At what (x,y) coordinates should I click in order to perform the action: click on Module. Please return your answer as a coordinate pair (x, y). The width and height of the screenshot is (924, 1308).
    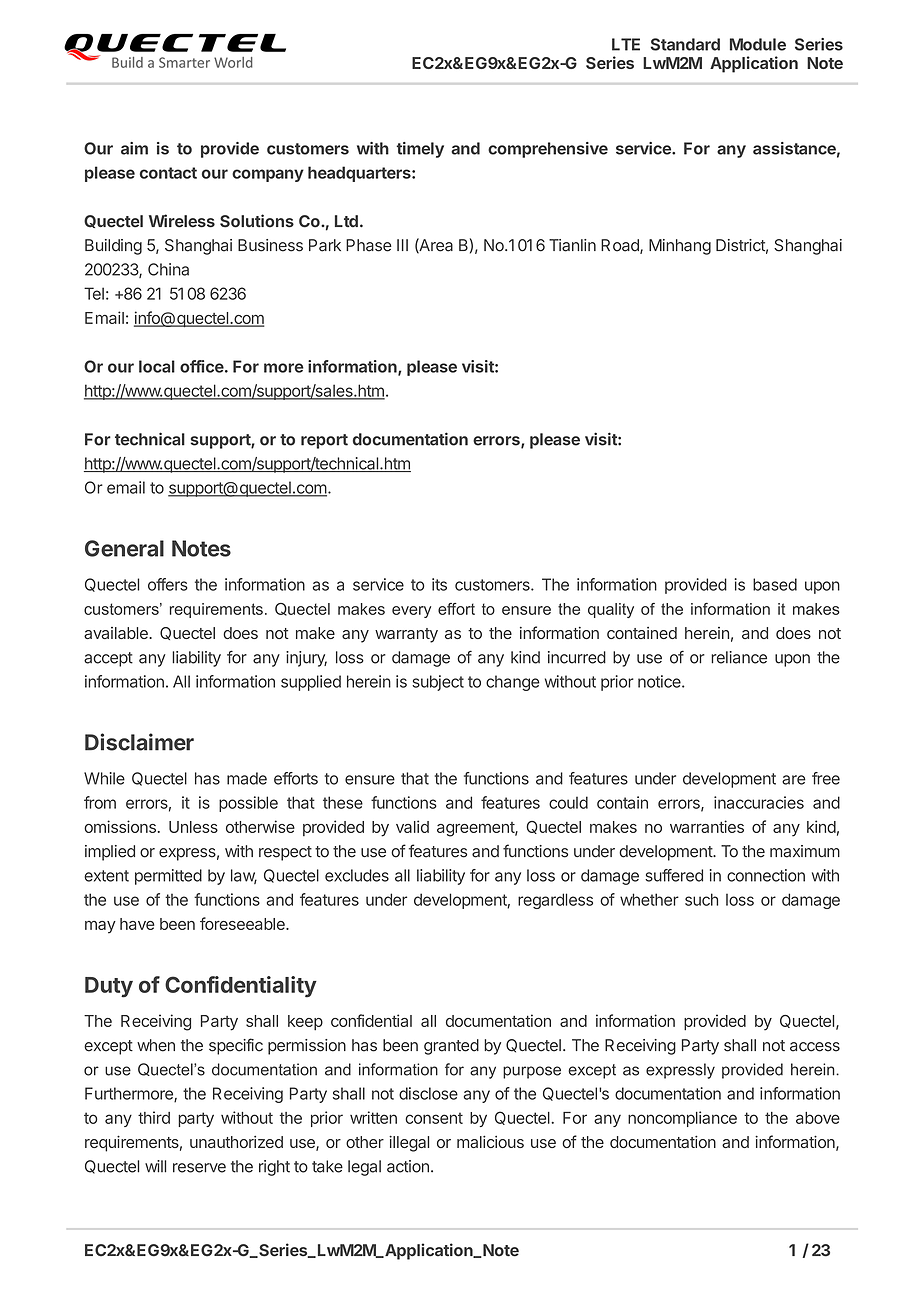
    Looking at the image, I should click on (758, 44).
